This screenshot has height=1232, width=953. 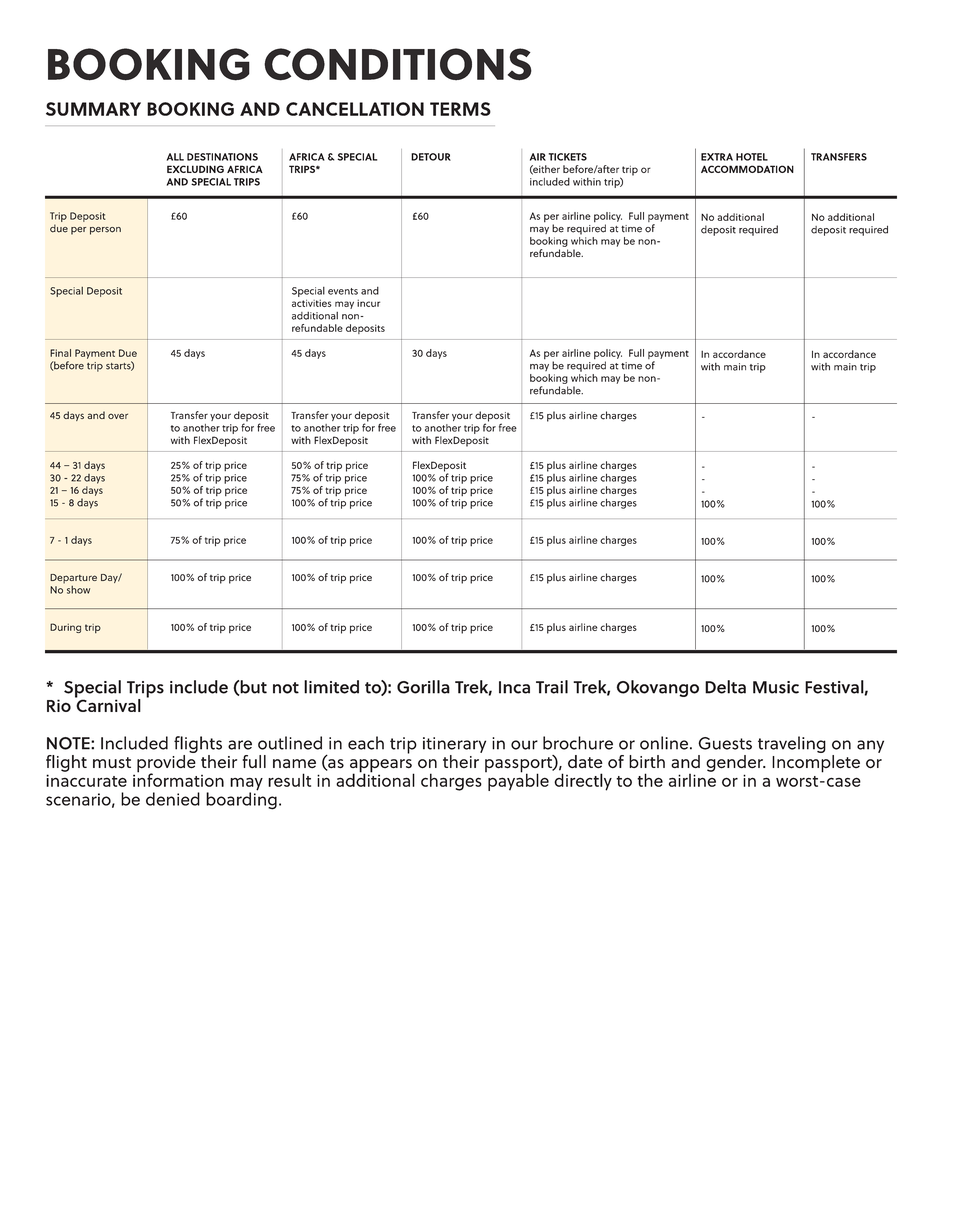 What do you see at coordinates (178, 779) in the screenshot?
I see `information` at bounding box center [178, 779].
